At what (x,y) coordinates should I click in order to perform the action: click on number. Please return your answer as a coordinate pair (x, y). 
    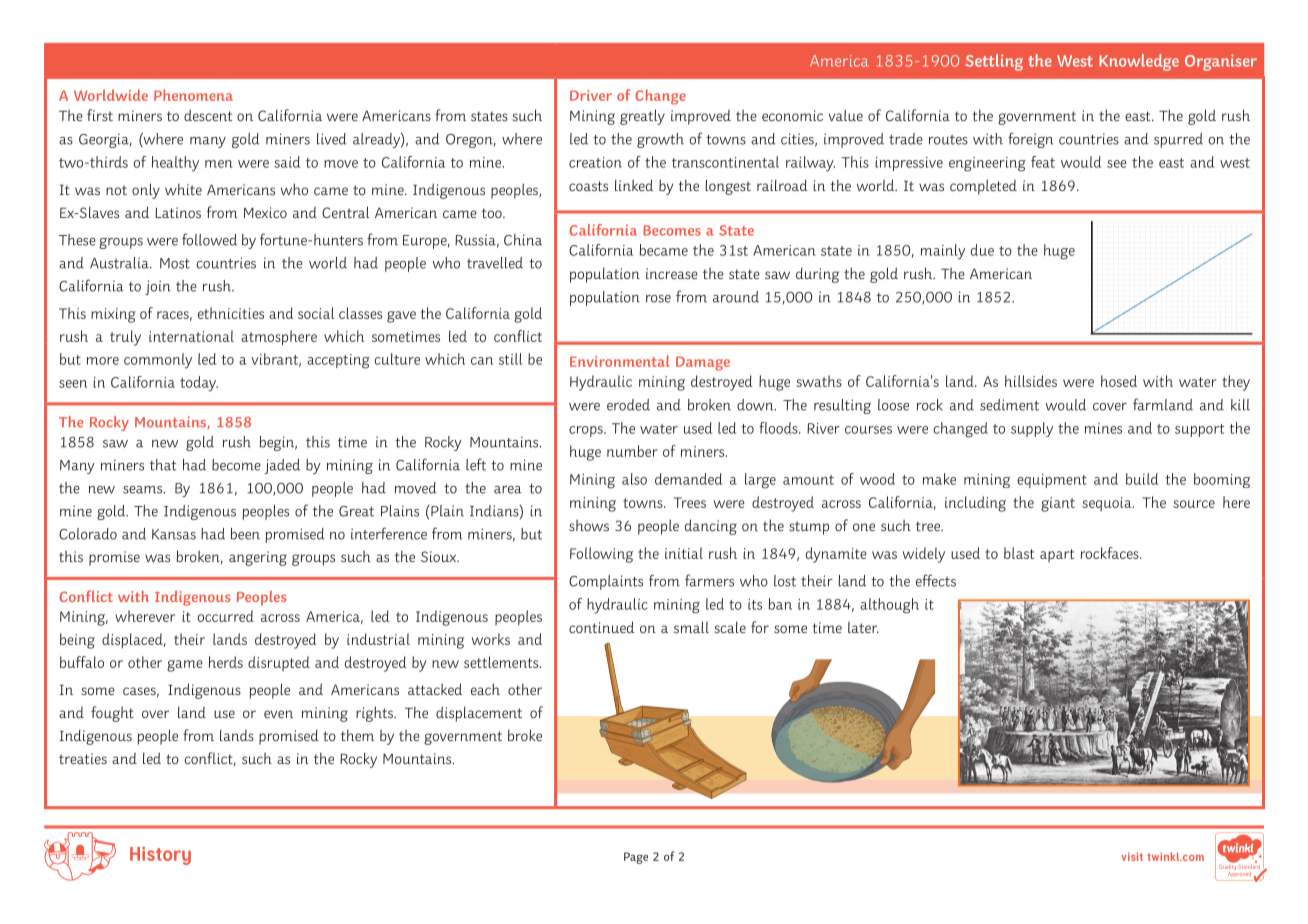
    Looking at the image, I should click on (632, 451).
